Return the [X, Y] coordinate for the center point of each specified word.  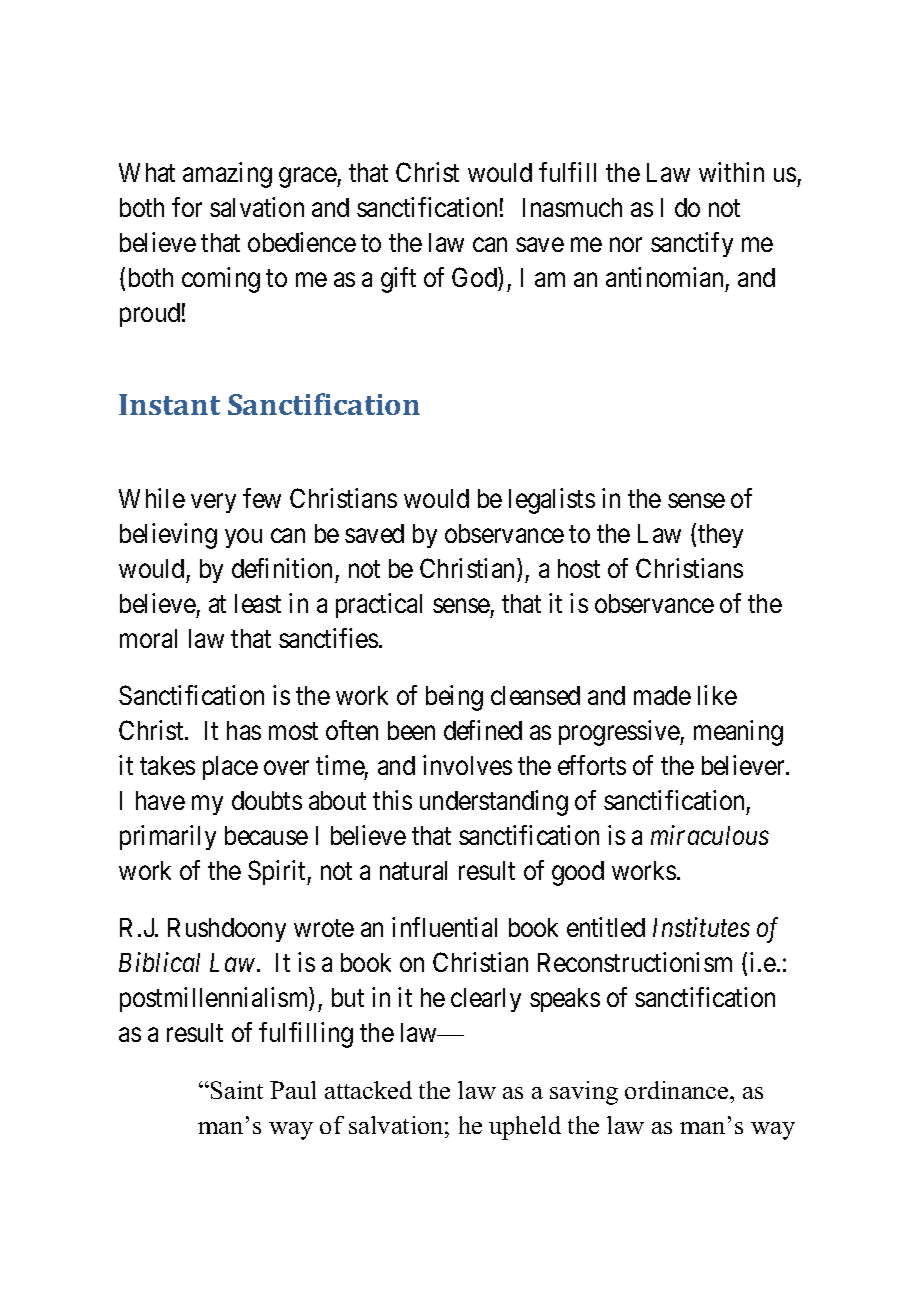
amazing [227, 175]
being [454, 698]
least [258, 603]
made [662, 695]
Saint [237, 1090]
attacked [368, 1090]
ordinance [678, 1090]
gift [398, 280]
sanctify [692, 244]
